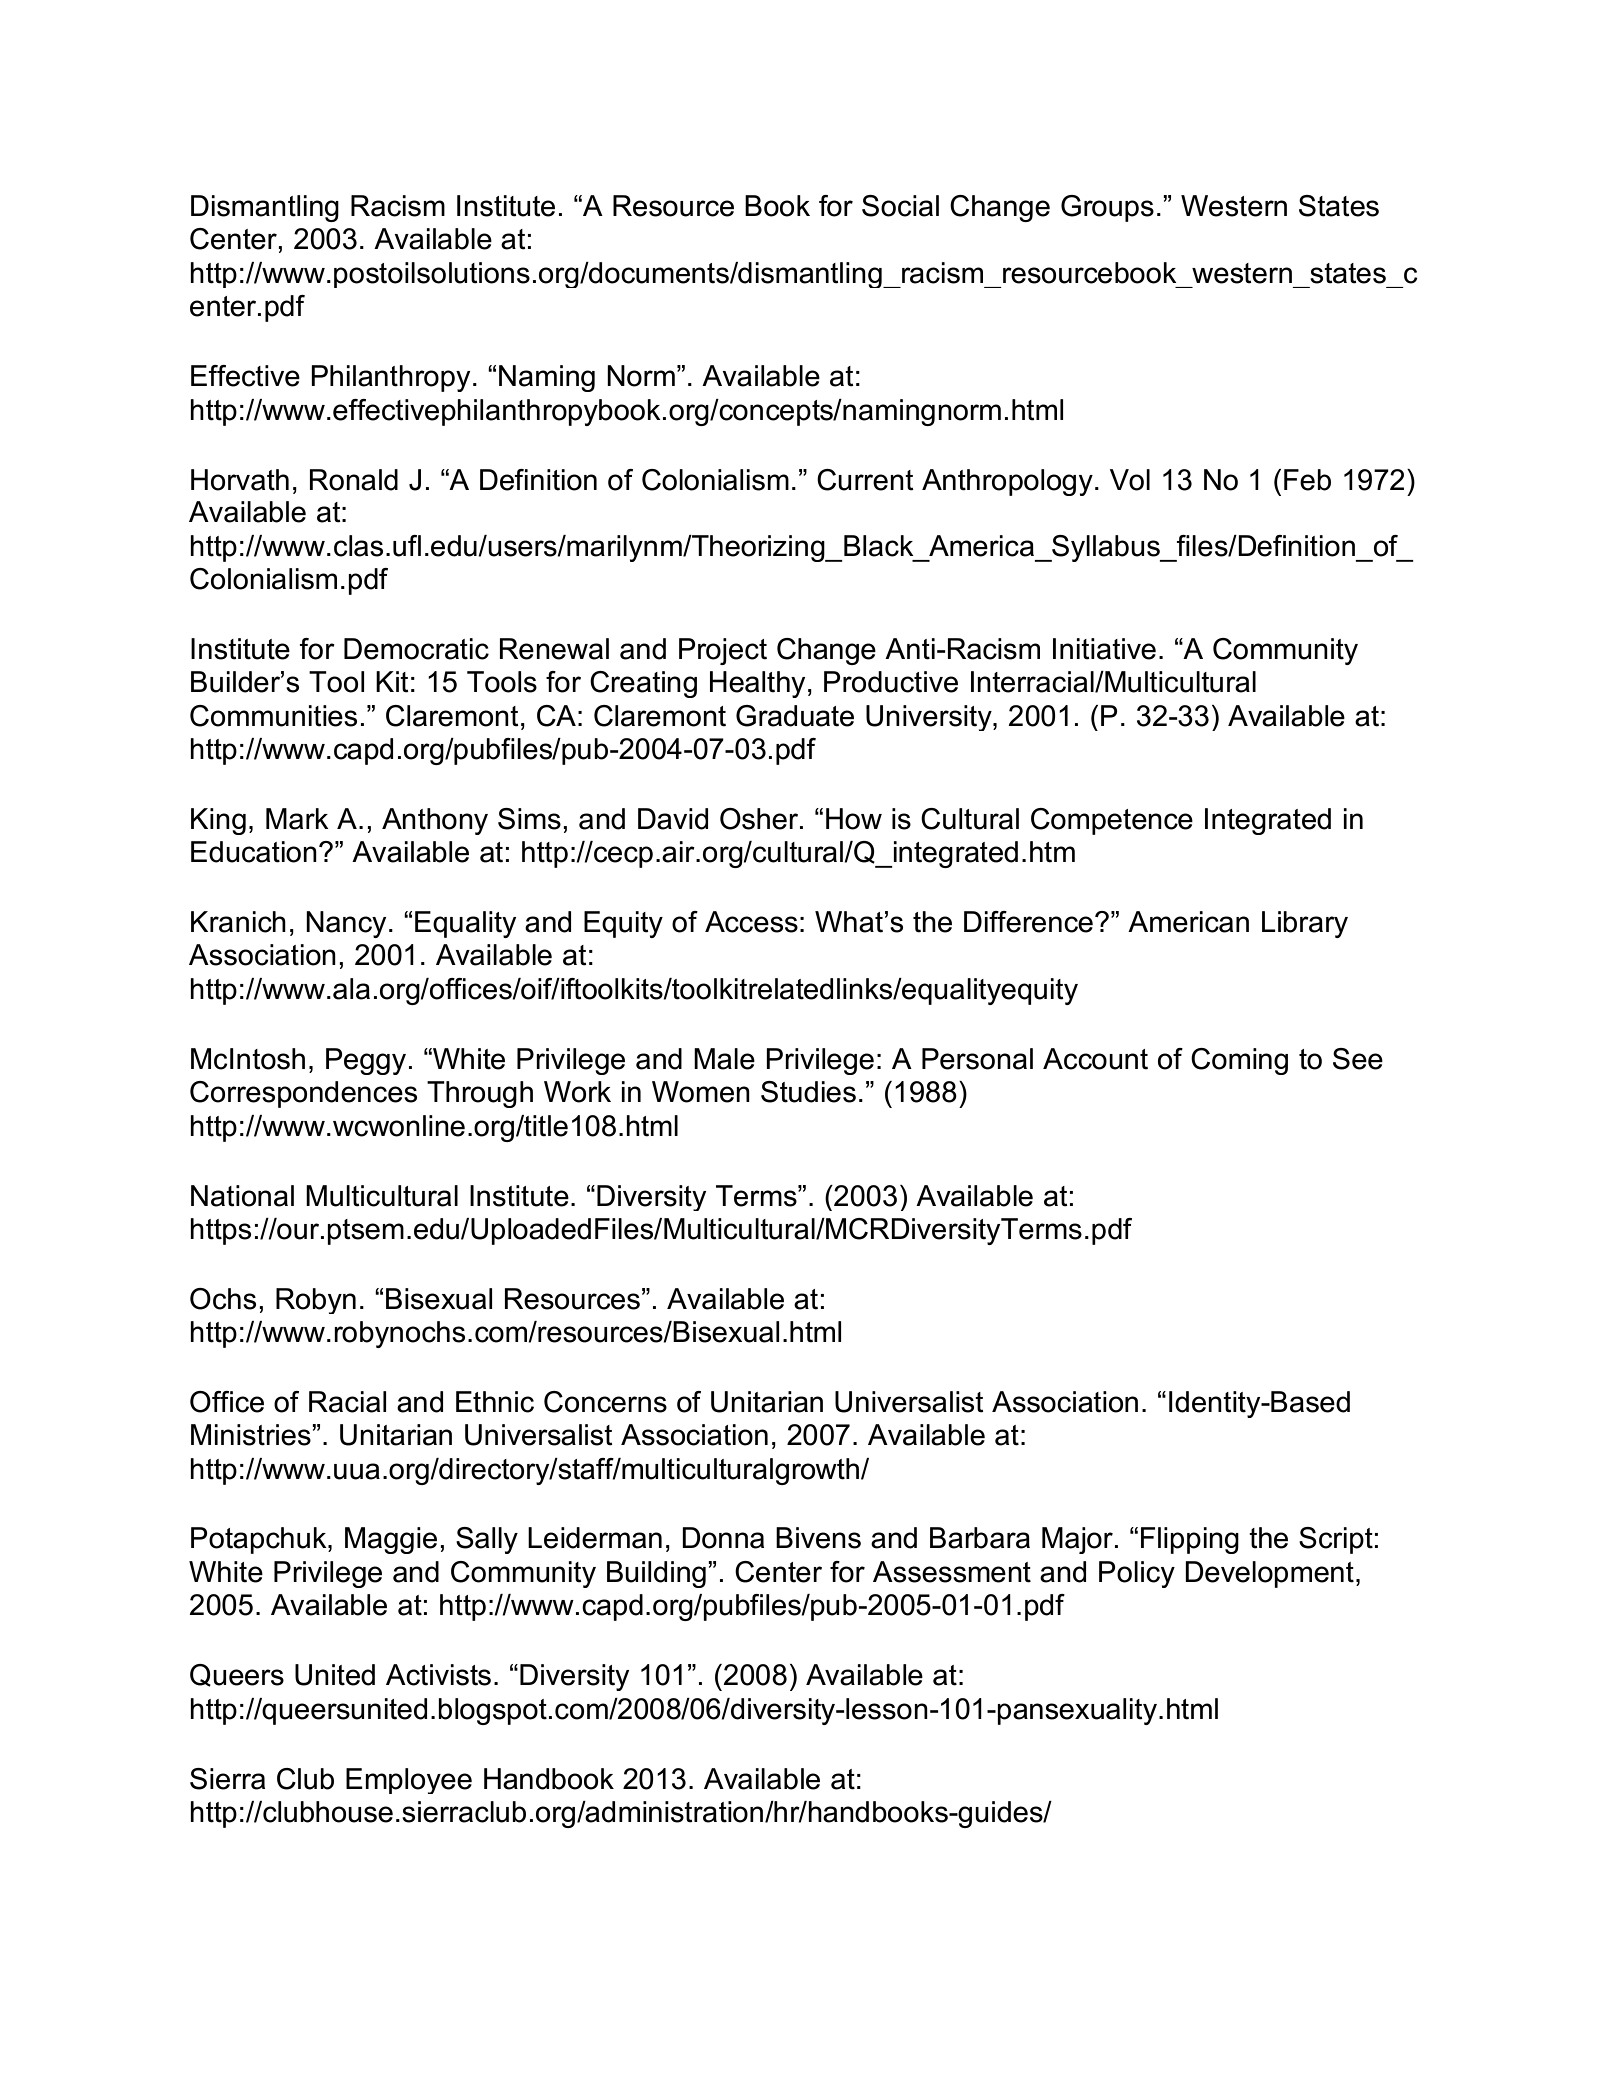  Describe the element at coordinates (1239, 1061) in the page. I see `Coming` at that location.
